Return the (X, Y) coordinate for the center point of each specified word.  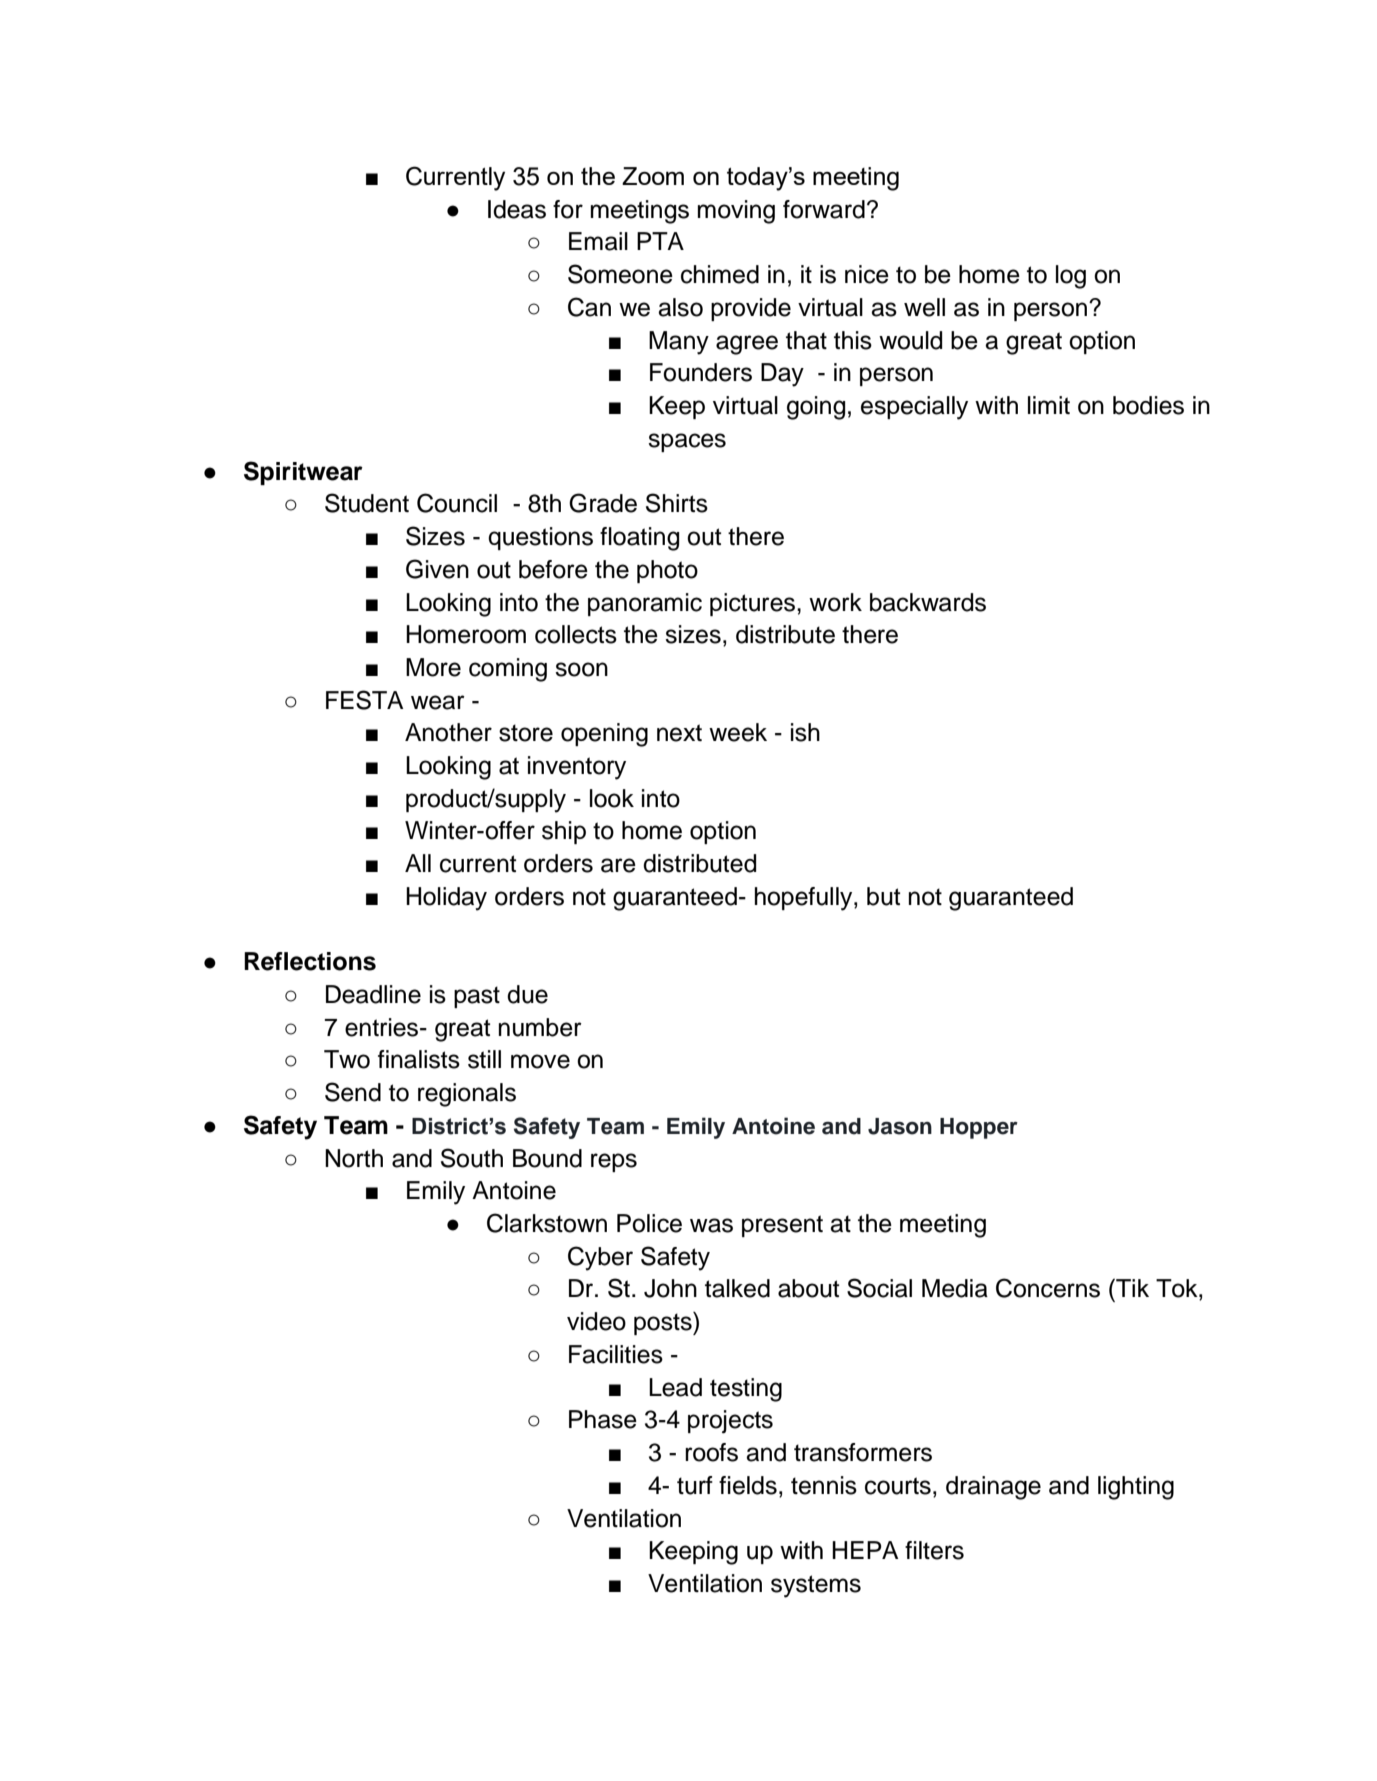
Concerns (1048, 1288)
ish (805, 732)
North (354, 1158)
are (618, 865)
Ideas (517, 209)
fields (748, 1485)
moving (736, 212)
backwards (928, 602)
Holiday (446, 899)
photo (667, 571)
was (711, 1225)
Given (437, 569)
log (1071, 277)
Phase (603, 1419)
